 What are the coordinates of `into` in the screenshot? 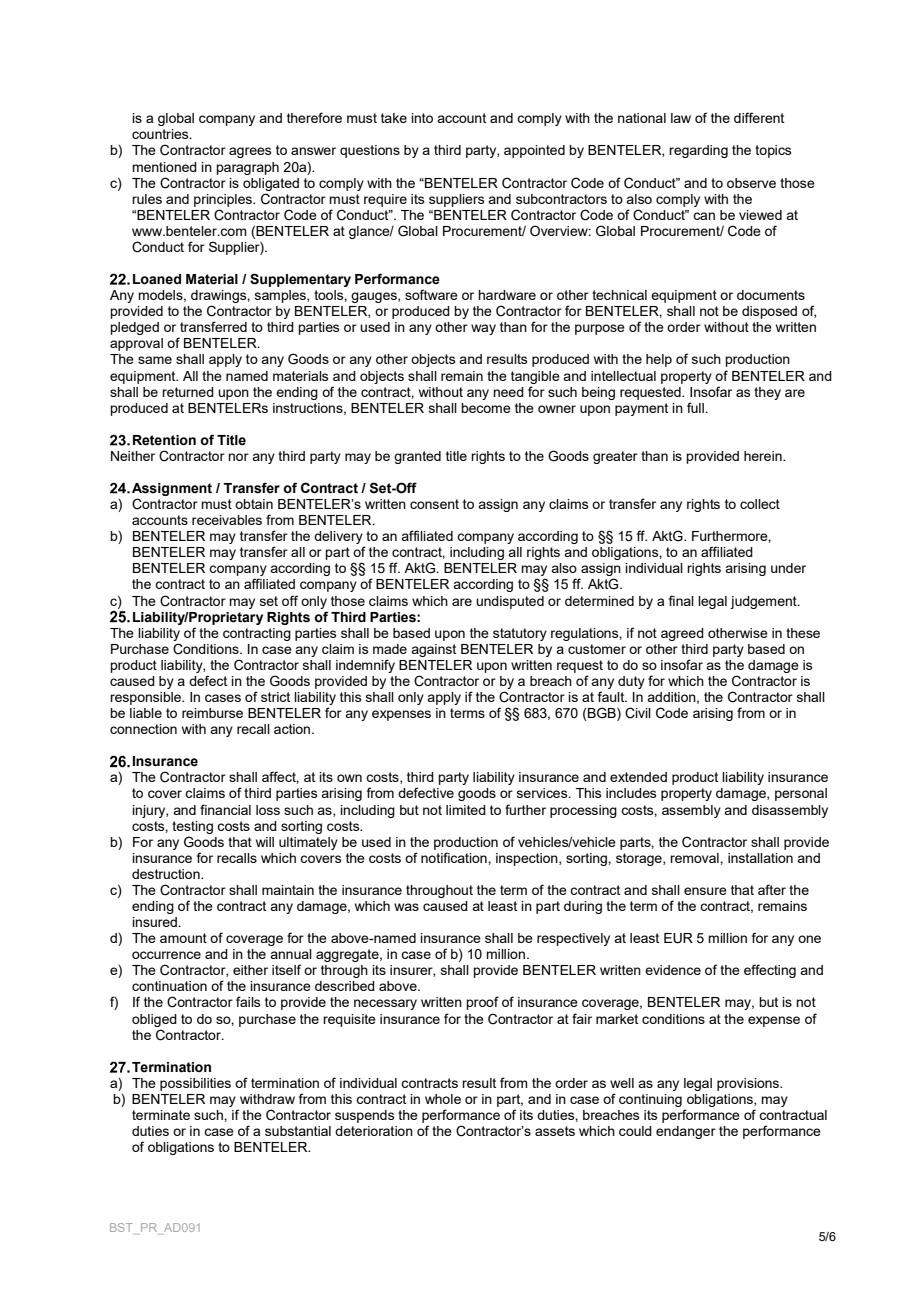 It's located at (422, 118).
